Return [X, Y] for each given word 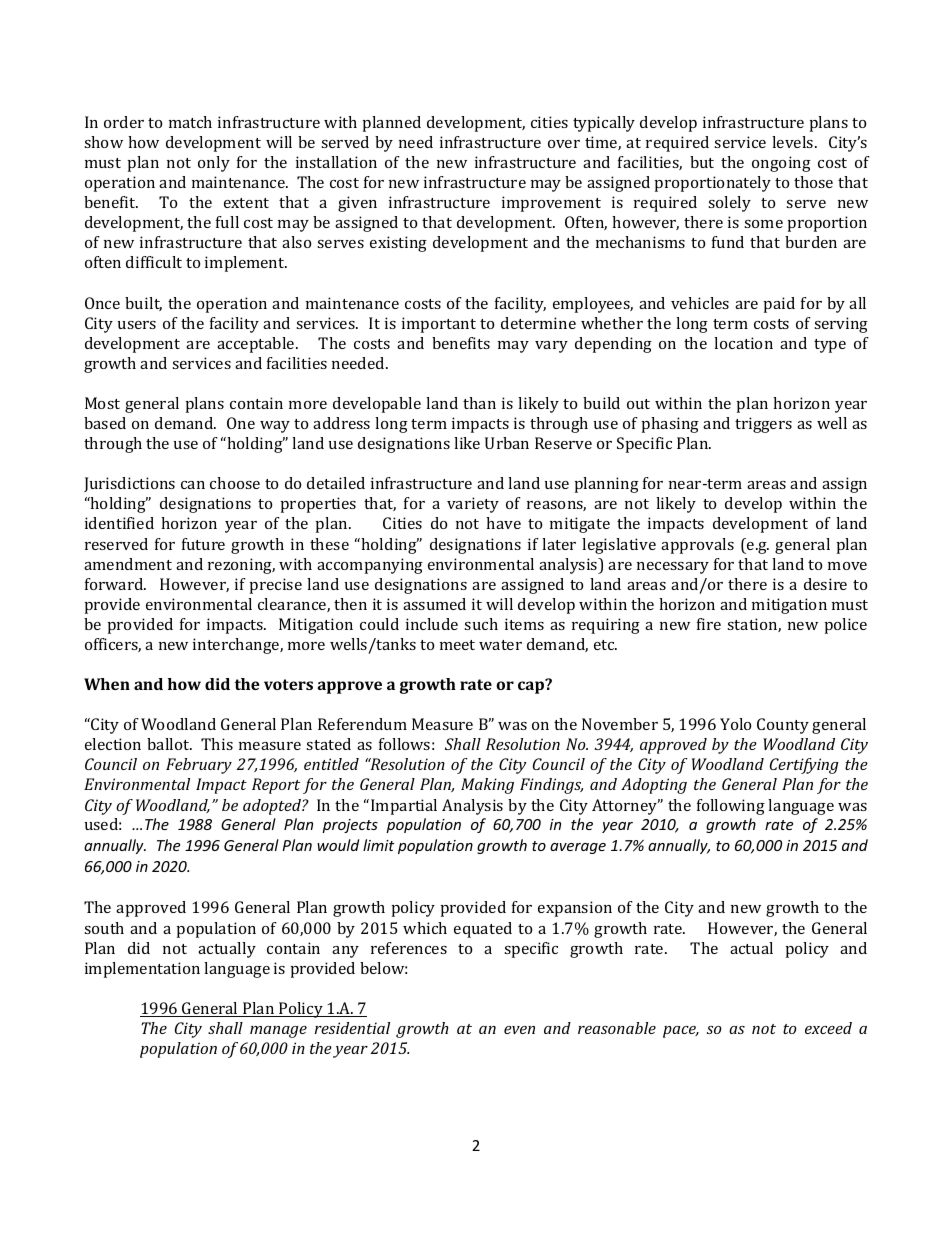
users [137, 325]
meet [457, 645]
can [193, 485]
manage [278, 1032]
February [199, 766]
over [564, 144]
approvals [697, 546]
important [439, 325]
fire [709, 624]
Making [487, 786]
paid [779, 305]
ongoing [781, 164]
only [214, 164]
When [107, 684]
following [731, 807]
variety [473, 505]
